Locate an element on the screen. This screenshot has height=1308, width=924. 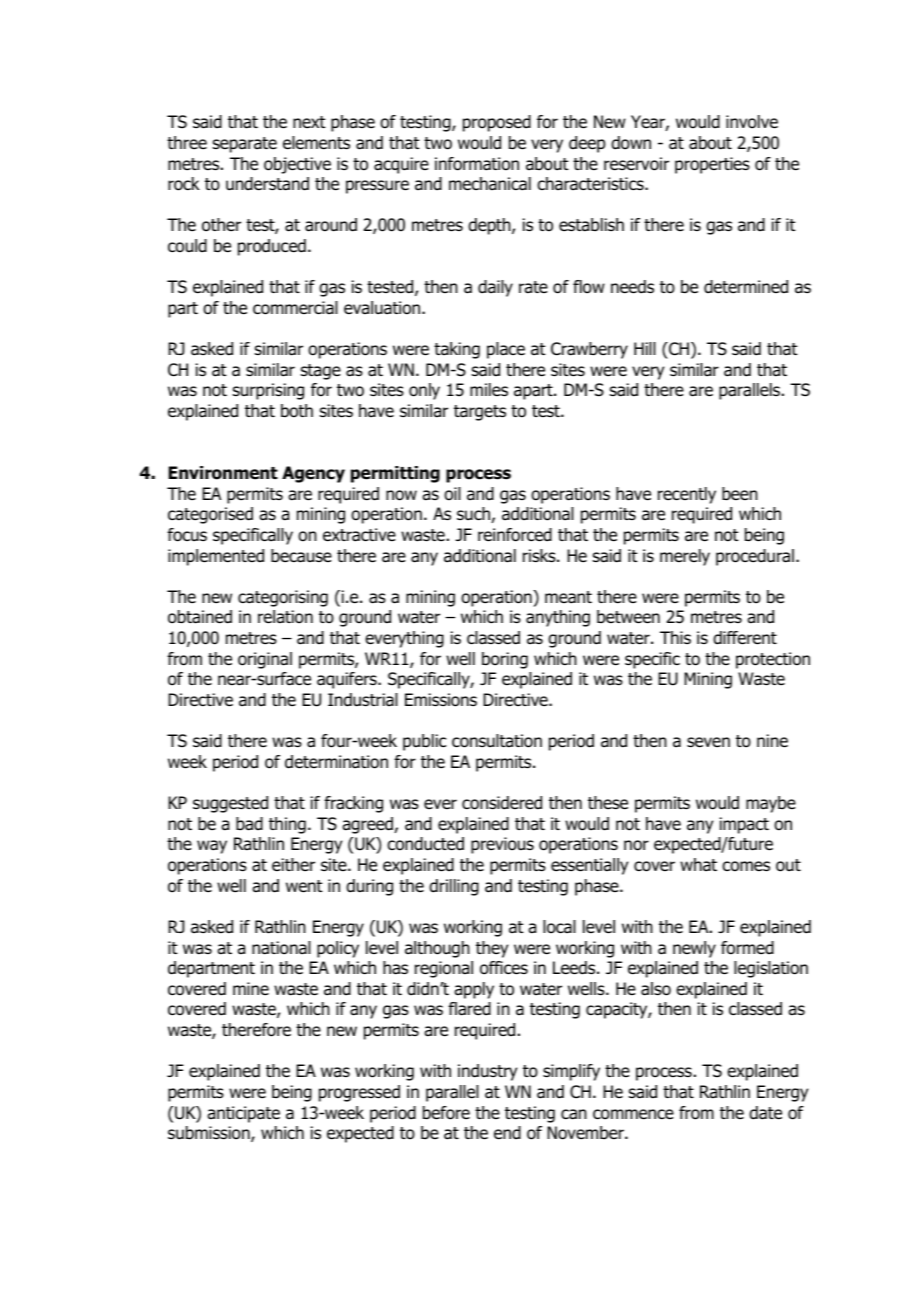
anticipate is located at coordinates (243, 1114).
